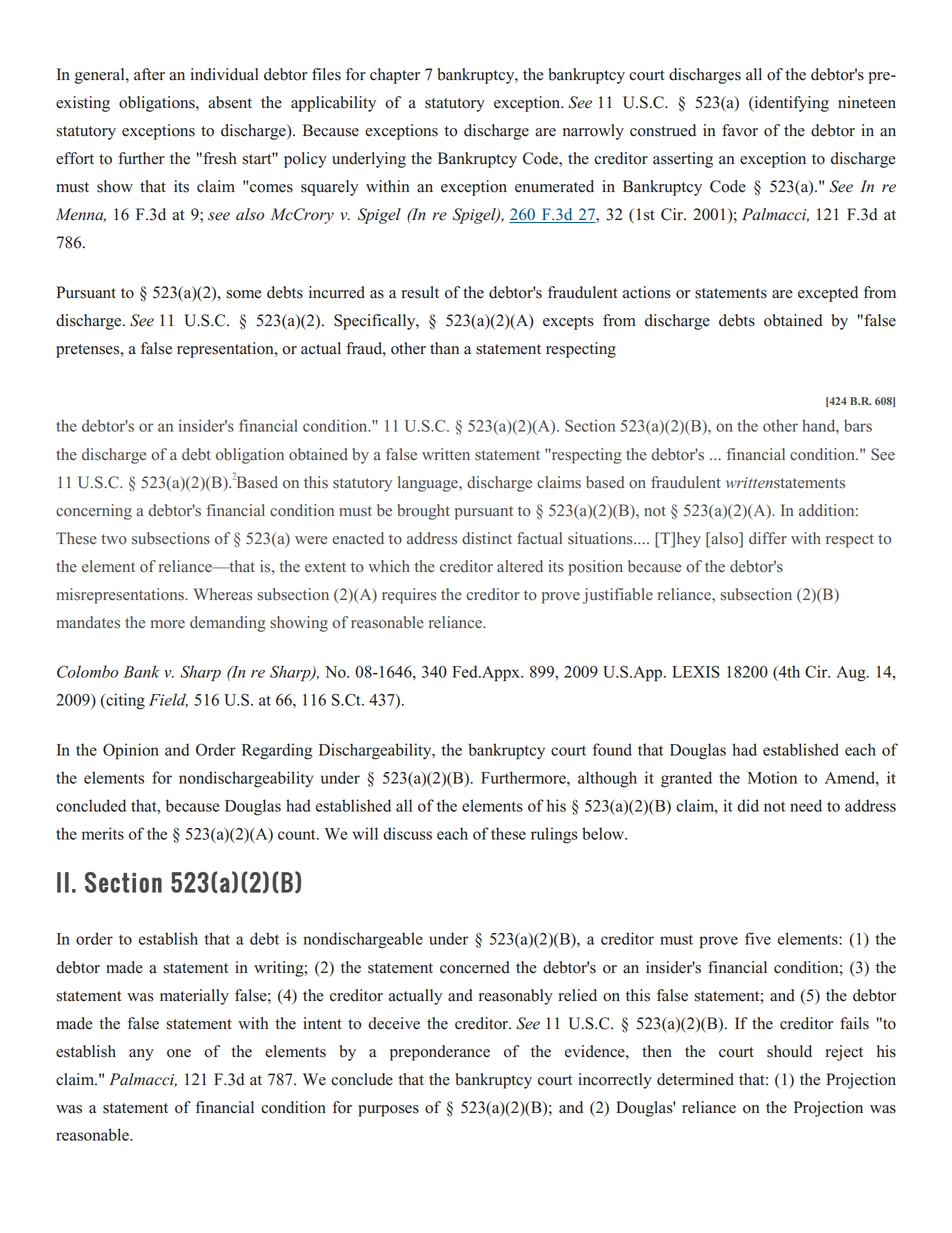 Image resolution: width=952 pixels, height=1233 pixels. Describe the element at coordinates (149, 74) in the screenshot. I see `after` at that location.
